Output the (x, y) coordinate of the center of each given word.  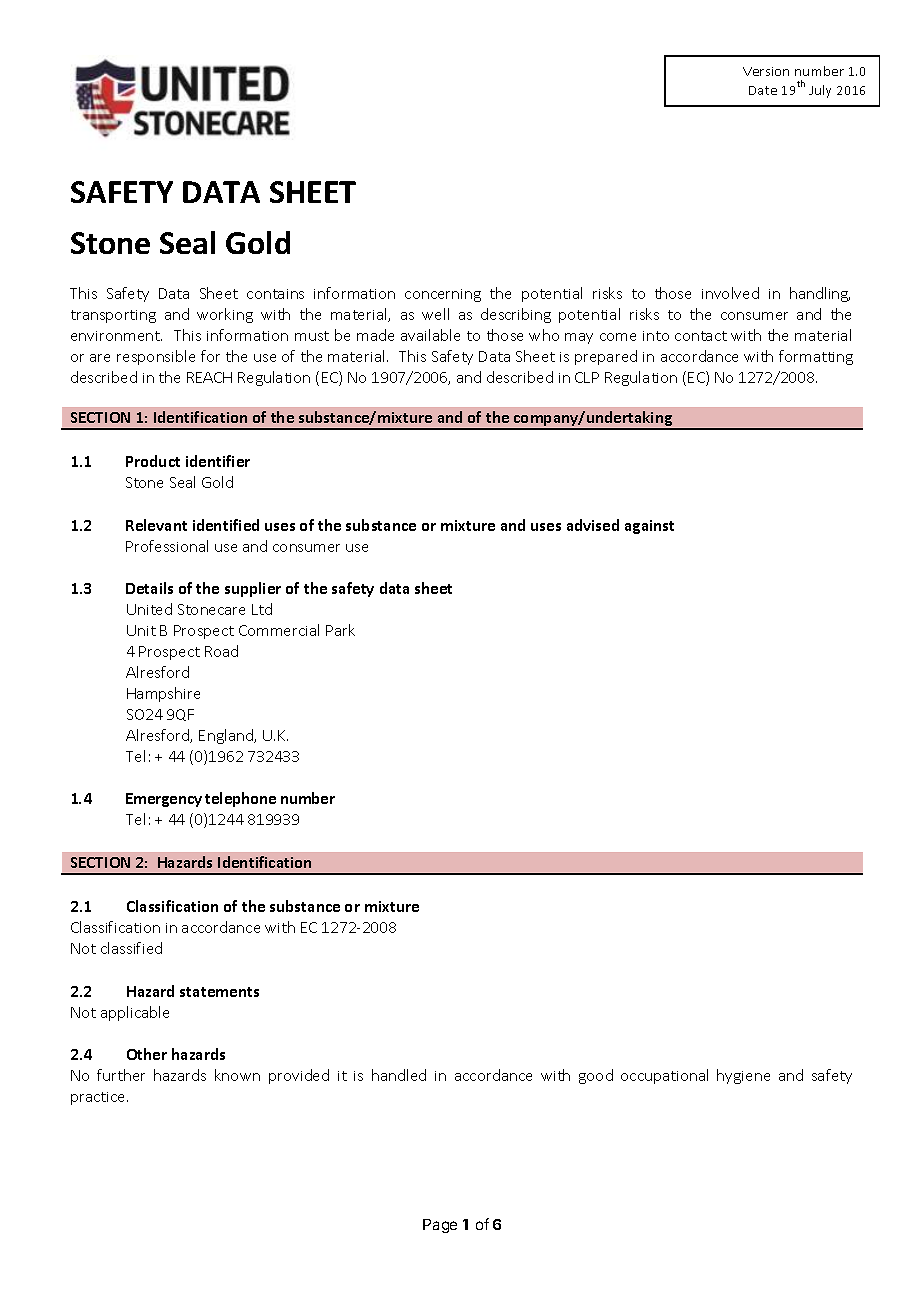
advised (593, 525)
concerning (443, 295)
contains (275, 294)
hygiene (743, 1076)
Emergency (164, 800)
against (649, 527)
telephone (240, 799)
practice (99, 1098)
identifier (218, 461)
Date (763, 90)
